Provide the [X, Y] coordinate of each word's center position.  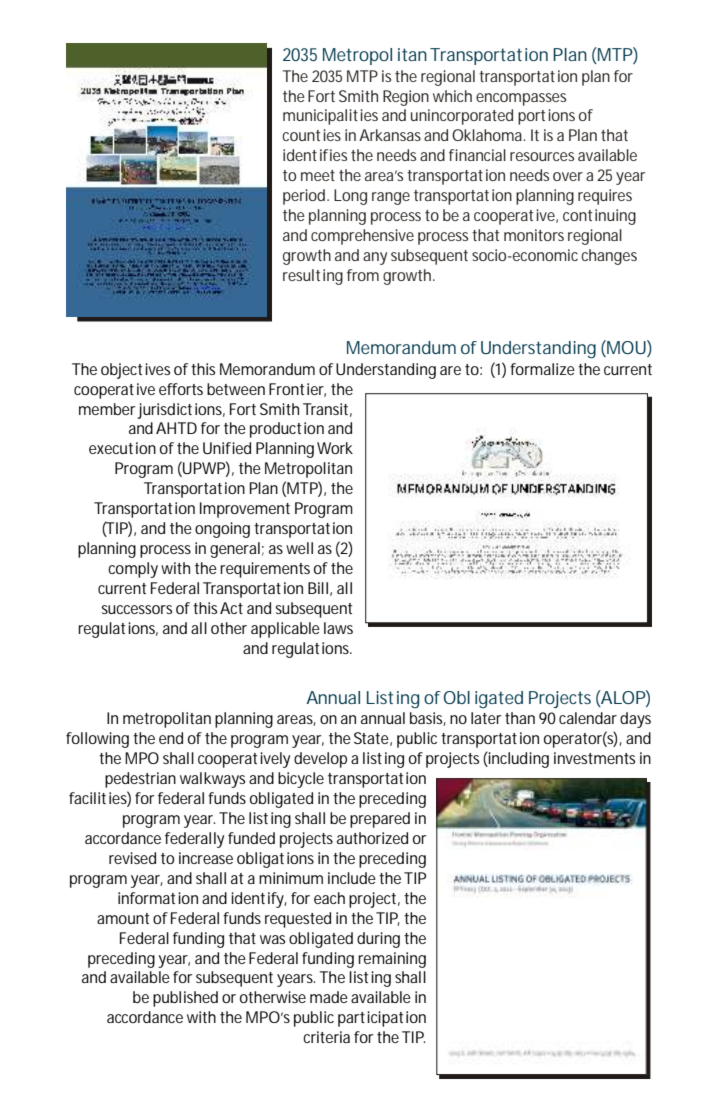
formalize [542, 369]
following [97, 740]
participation [382, 1019]
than [520, 718]
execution [122, 448]
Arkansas [390, 135]
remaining [392, 960]
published [185, 999]
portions [546, 117]
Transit [325, 409]
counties [311, 135]
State [371, 738]
